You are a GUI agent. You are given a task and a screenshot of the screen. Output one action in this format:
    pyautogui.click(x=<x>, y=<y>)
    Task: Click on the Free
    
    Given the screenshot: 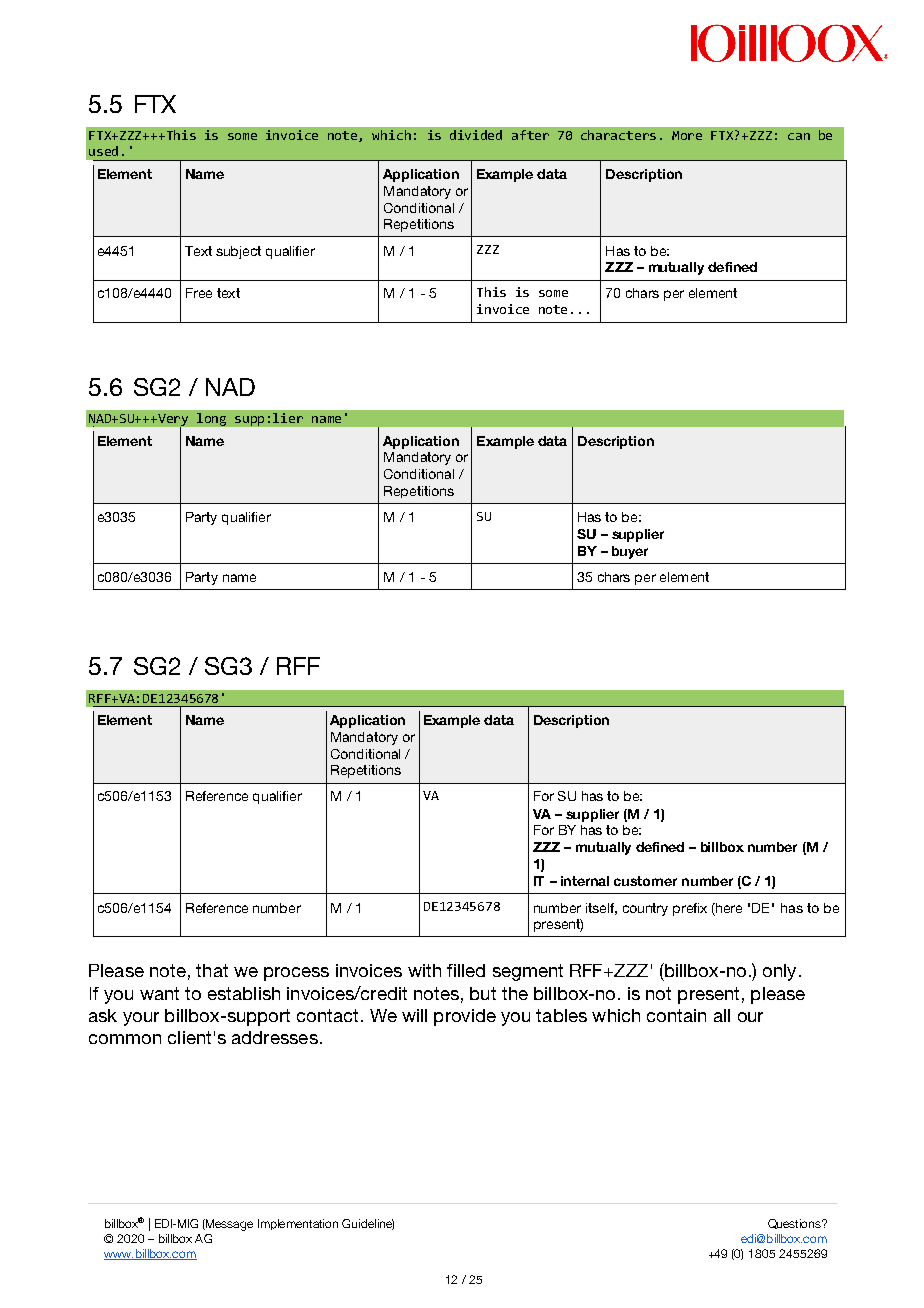 What is the action you would take?
    pyautogui.click(x=199, y=293)
